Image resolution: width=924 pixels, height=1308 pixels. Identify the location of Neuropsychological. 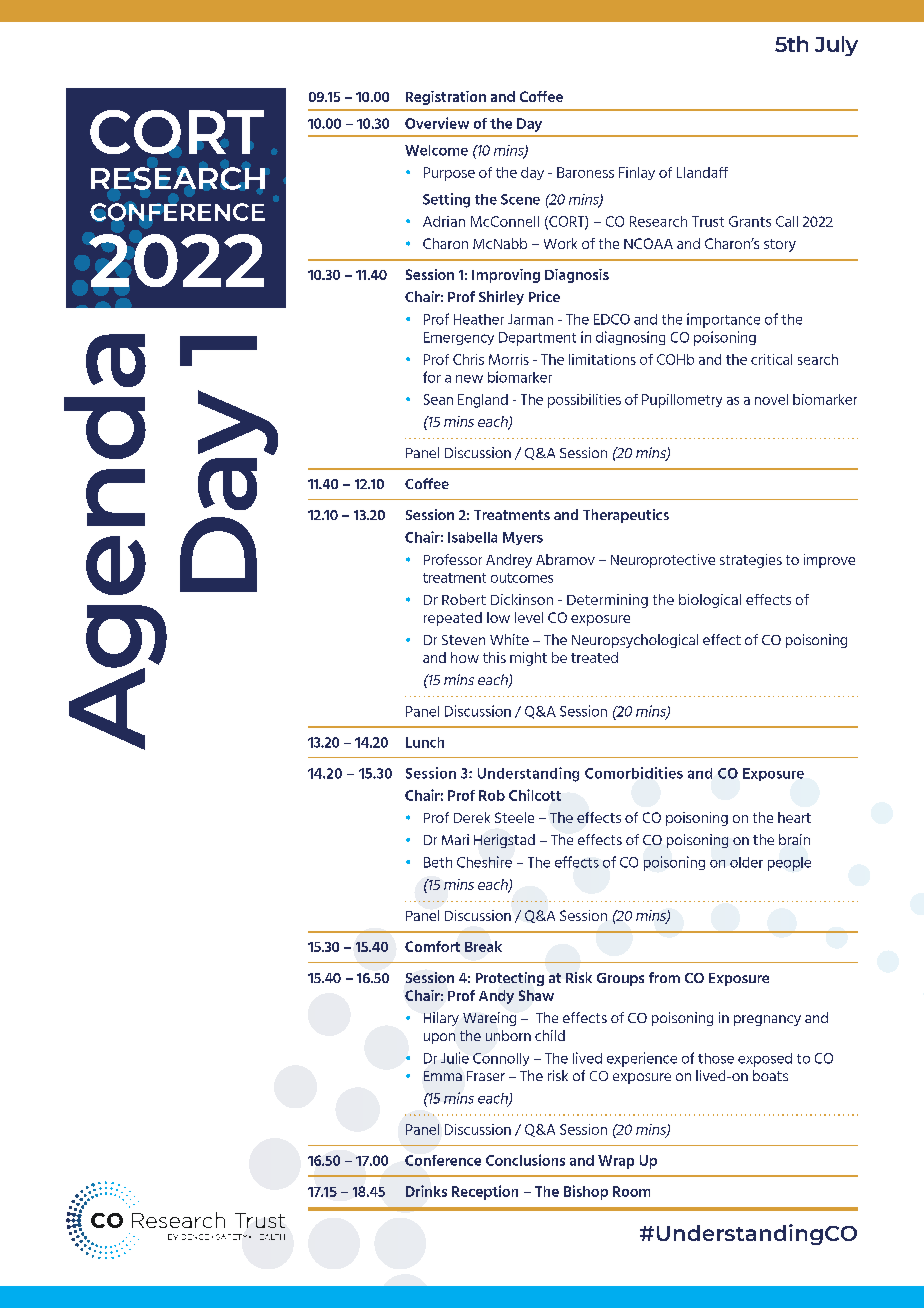
(635, 641).
